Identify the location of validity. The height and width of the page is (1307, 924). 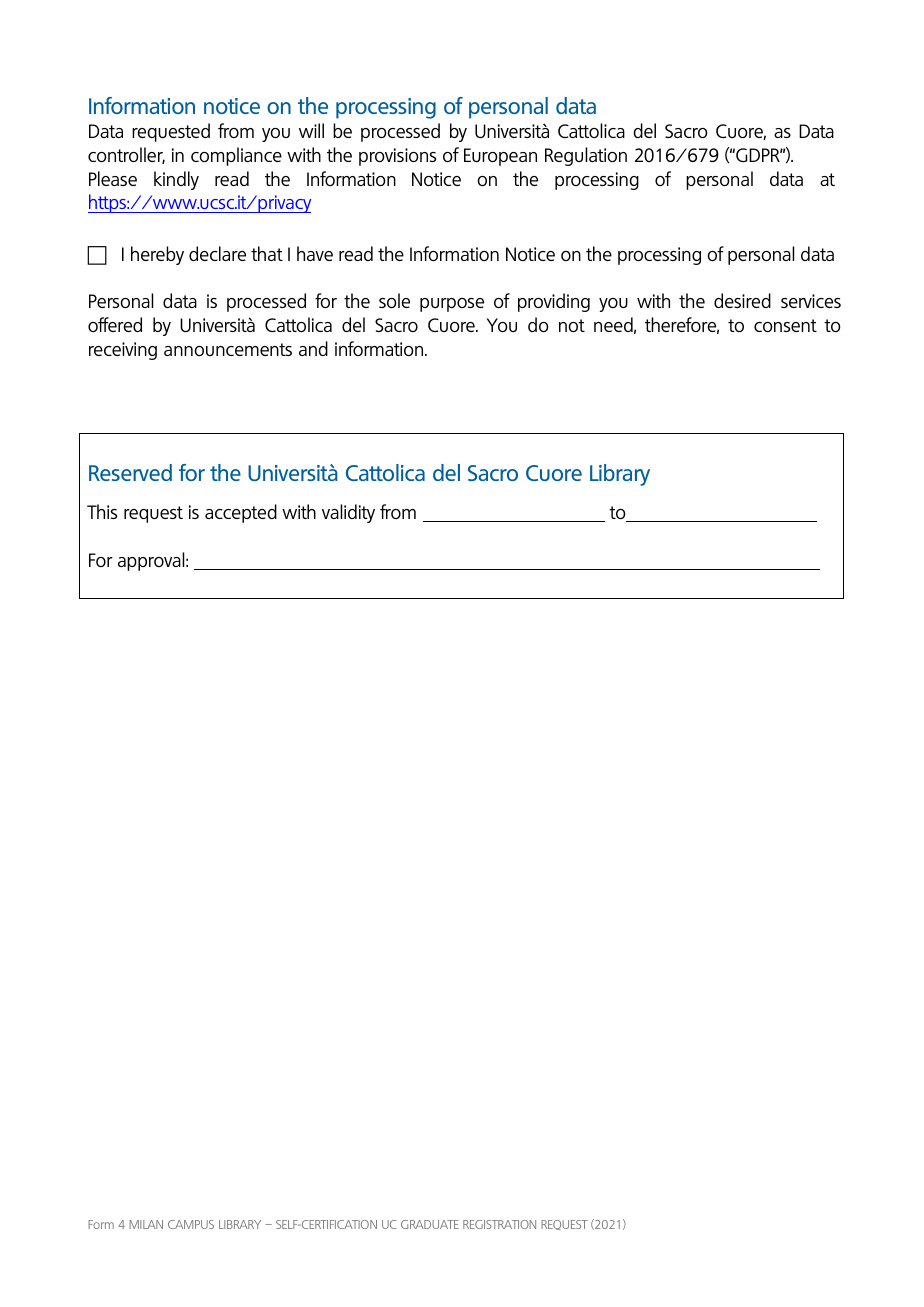
(348, 513).
